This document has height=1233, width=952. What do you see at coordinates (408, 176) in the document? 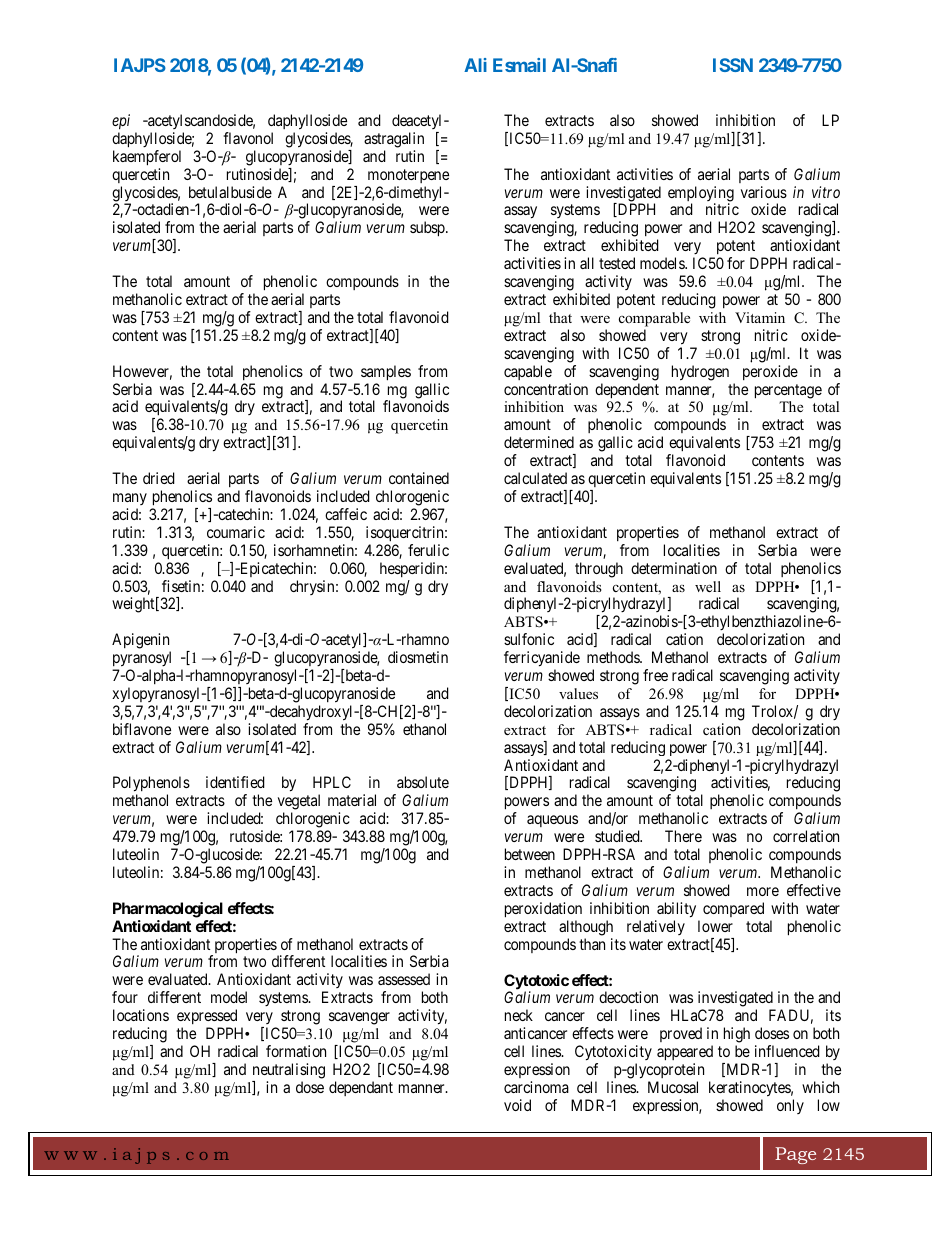
I see `monoterpene` at bounding box center [408, 176].
